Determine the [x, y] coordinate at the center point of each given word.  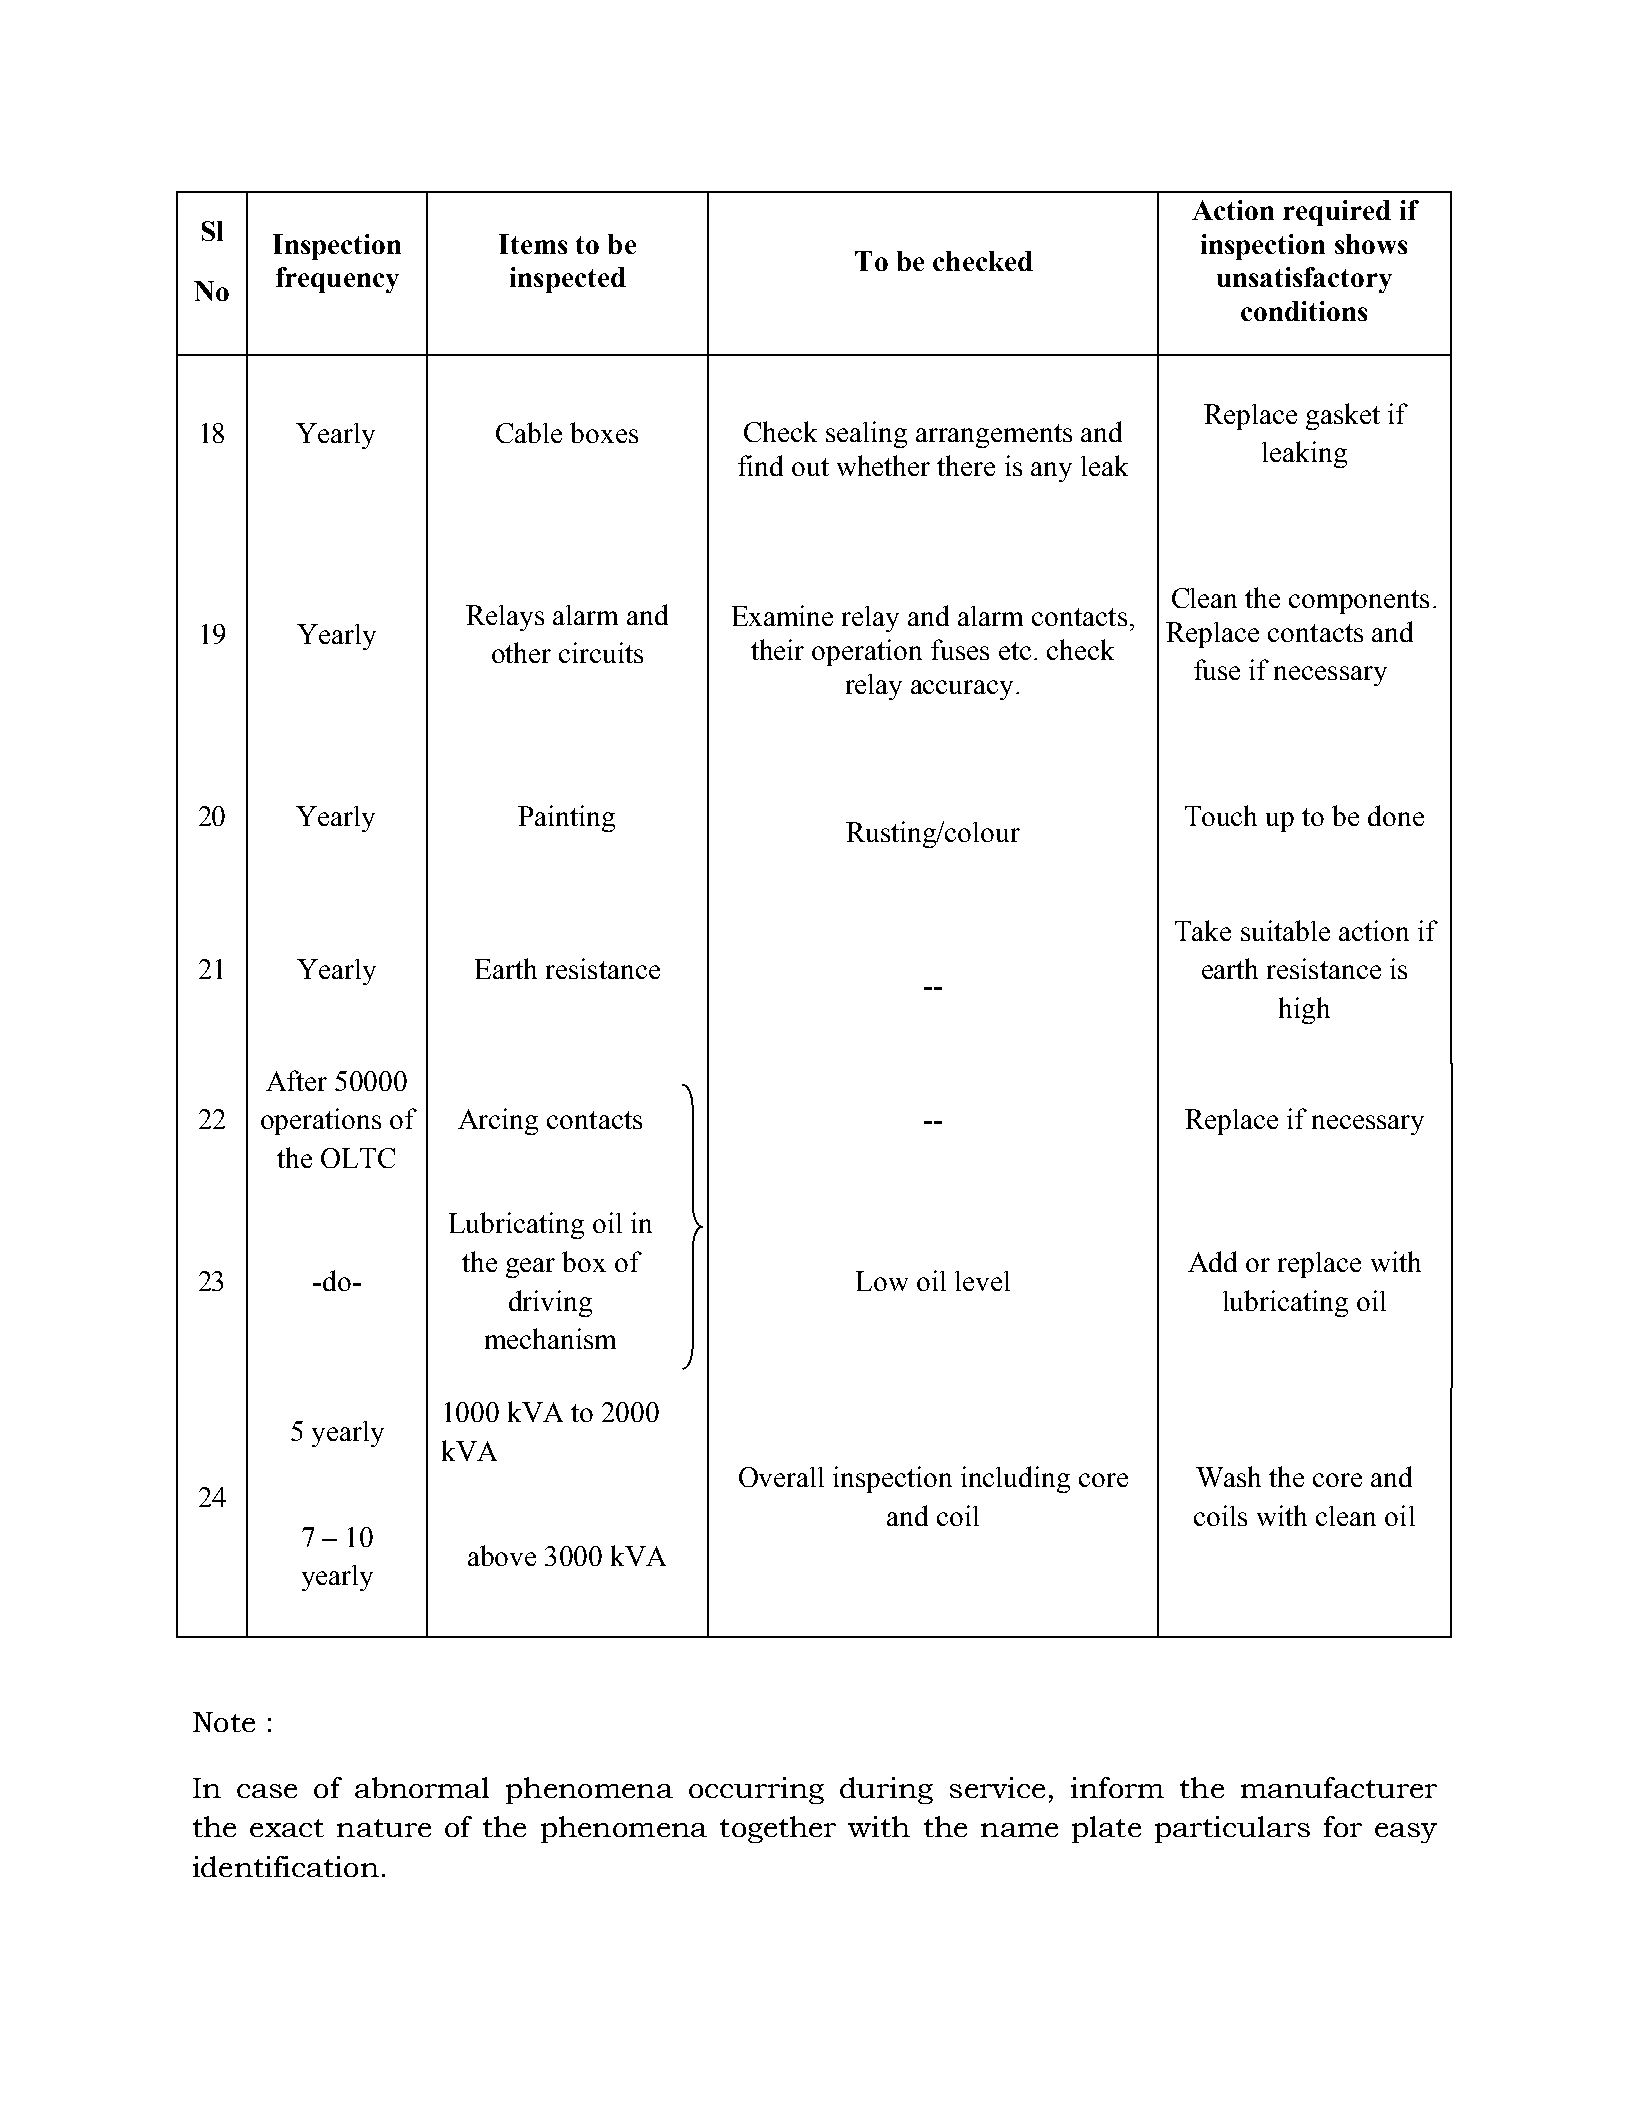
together [778, 1829]
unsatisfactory [1304, 280]
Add [1212, 1261]
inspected [568, 280]
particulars [1232, 1829]
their [777, 649]
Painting [566, 818]
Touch [1221, 815]
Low [882, 1281]
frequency [337, 280]
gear [530, 1268]
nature [384, 1828]
